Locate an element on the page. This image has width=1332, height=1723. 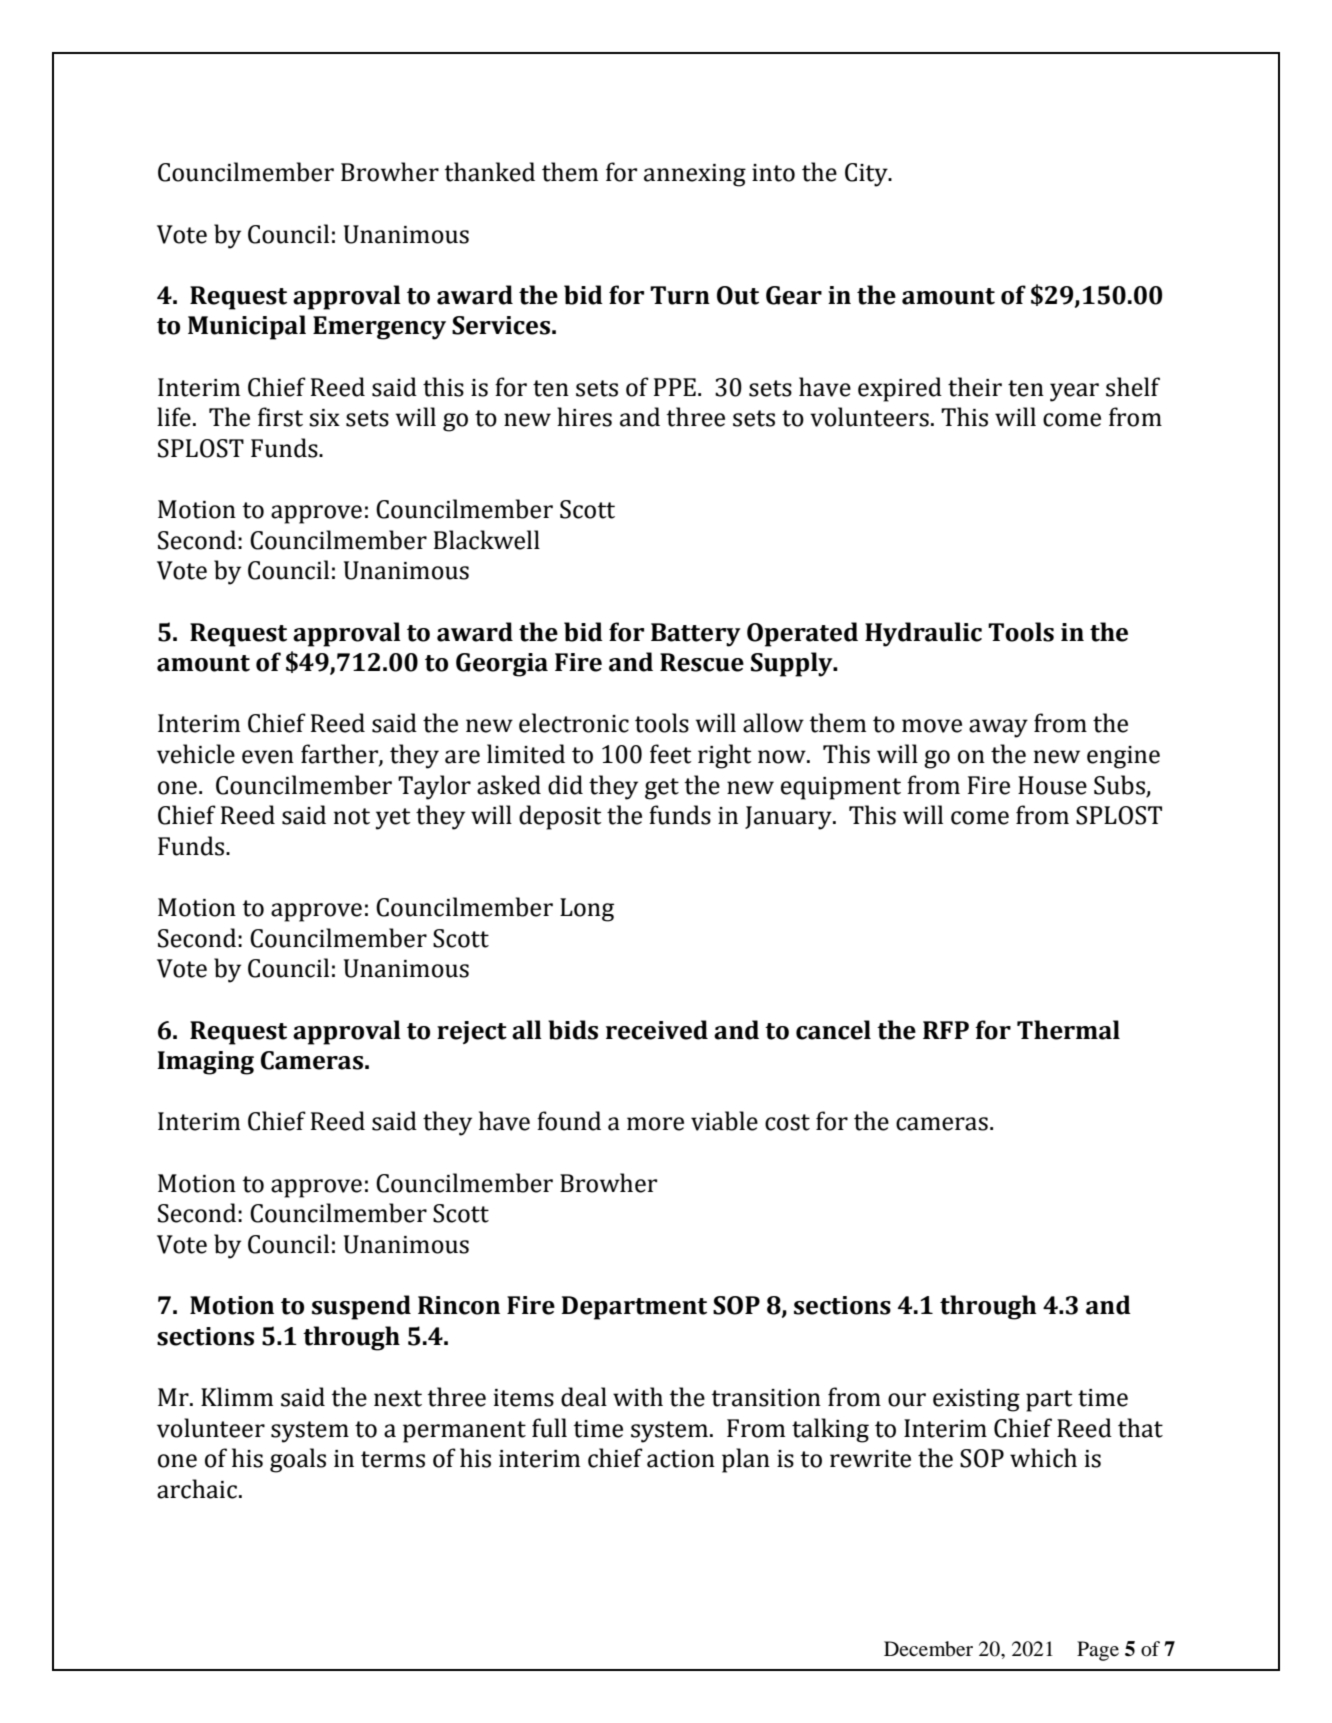
Battery is located at coordinates (696, 635).
